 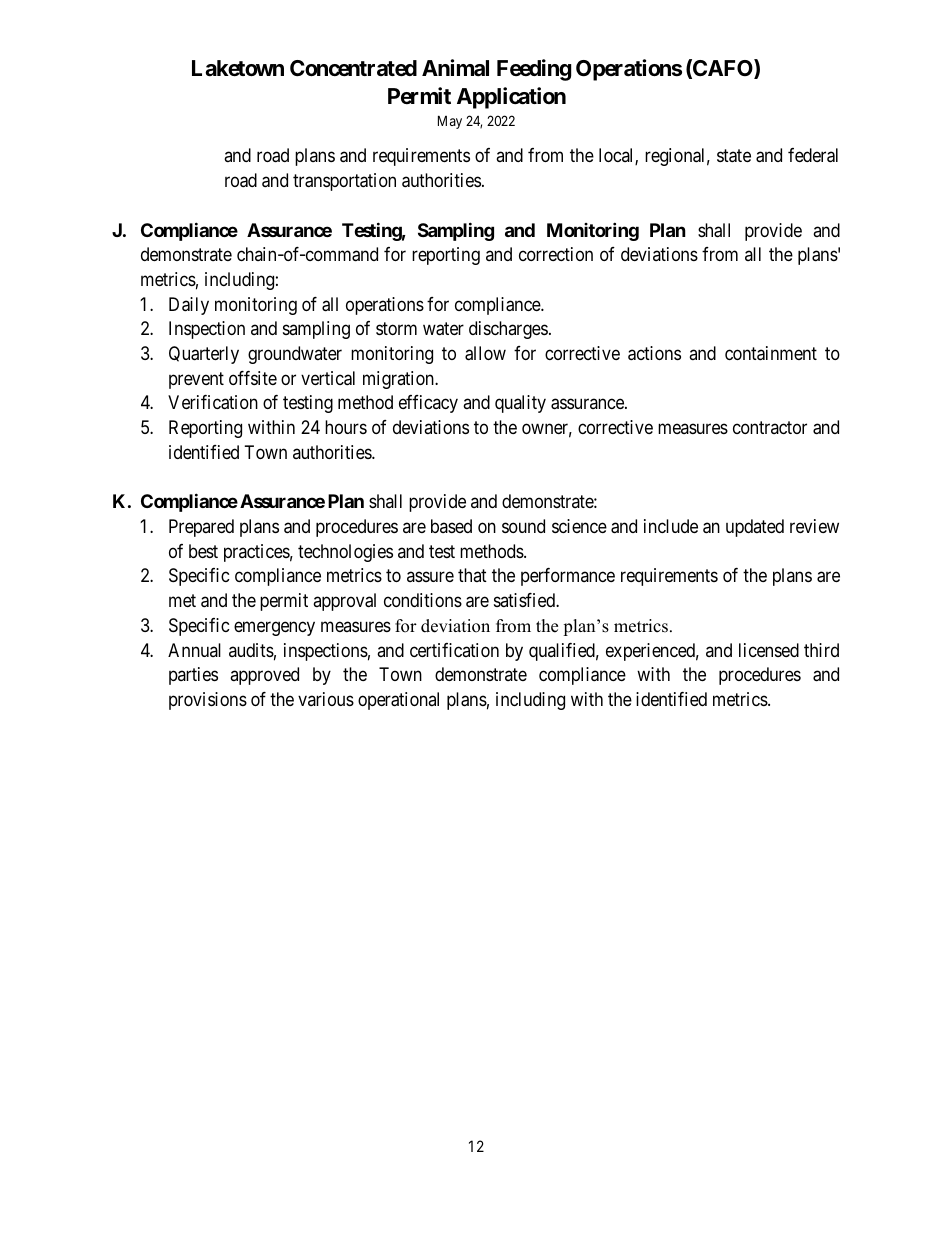 I want to click on certification, so click(x=454, y=650).
